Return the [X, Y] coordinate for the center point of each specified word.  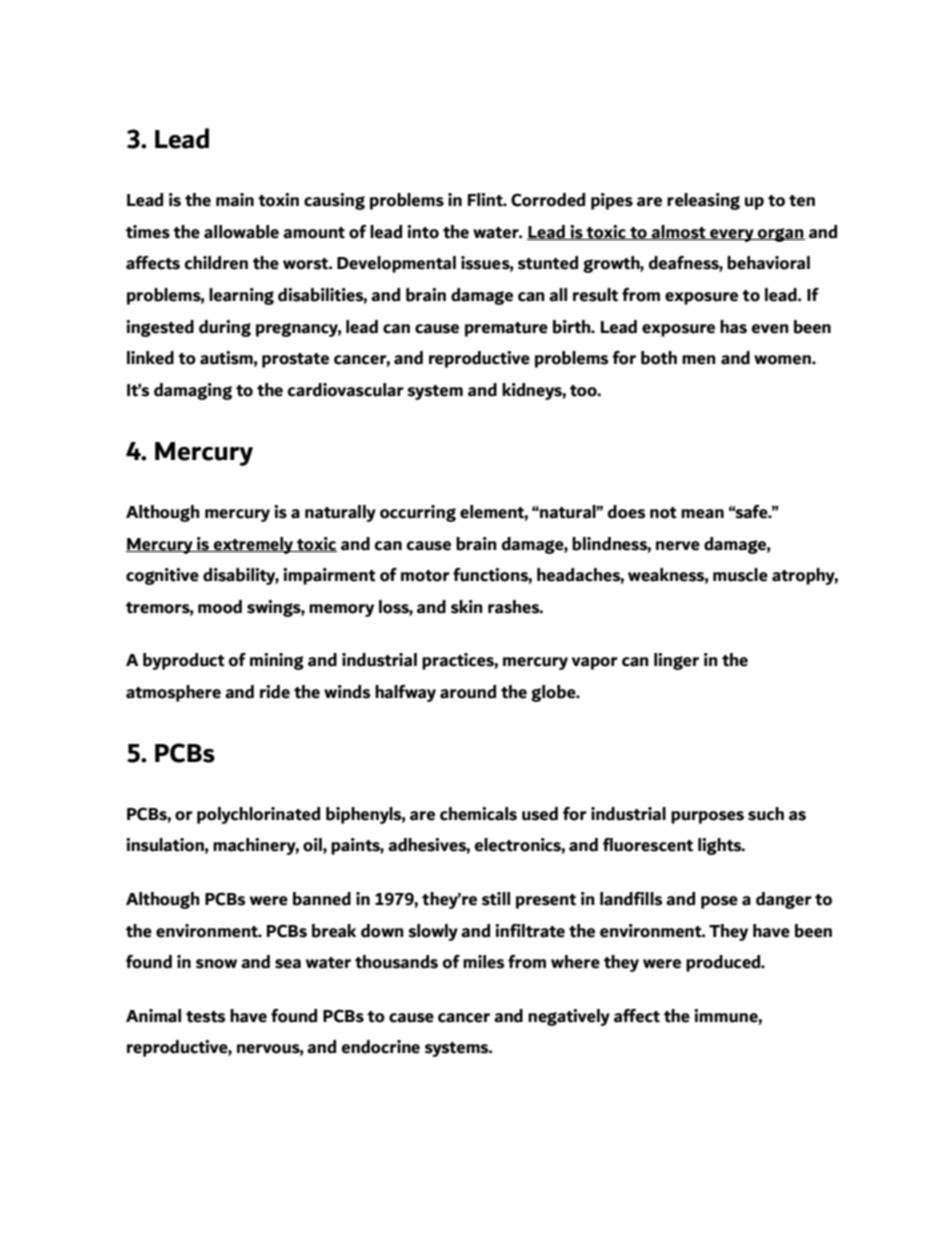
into [423, 232]
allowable [241, 232]
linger [676, 661]
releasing [703, 201]
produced [724, 963]
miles [484, 962]
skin [467, 607]
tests [206, 1017]
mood [220, 607]
